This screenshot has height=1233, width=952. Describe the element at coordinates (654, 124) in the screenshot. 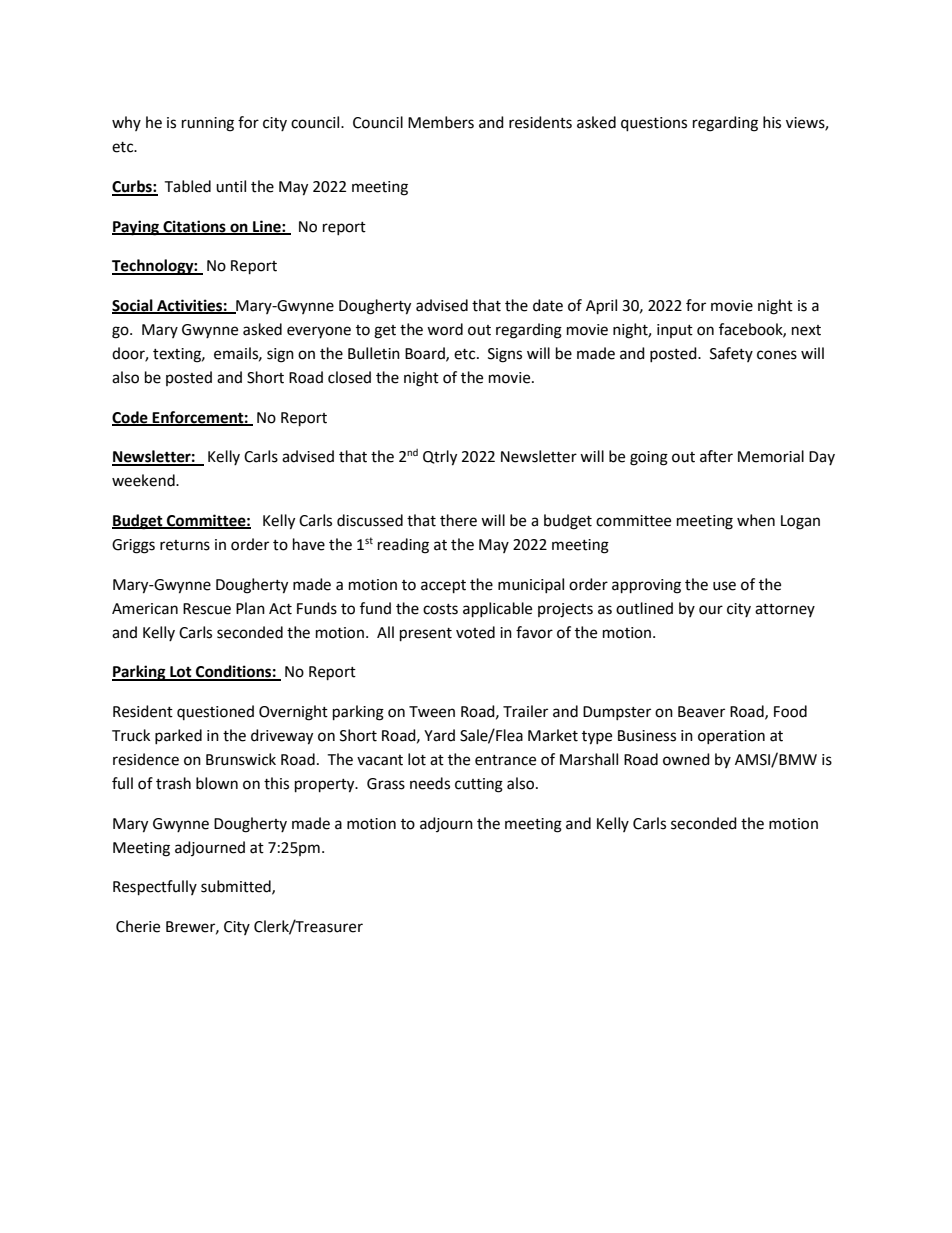

I see `questions` at that location.
